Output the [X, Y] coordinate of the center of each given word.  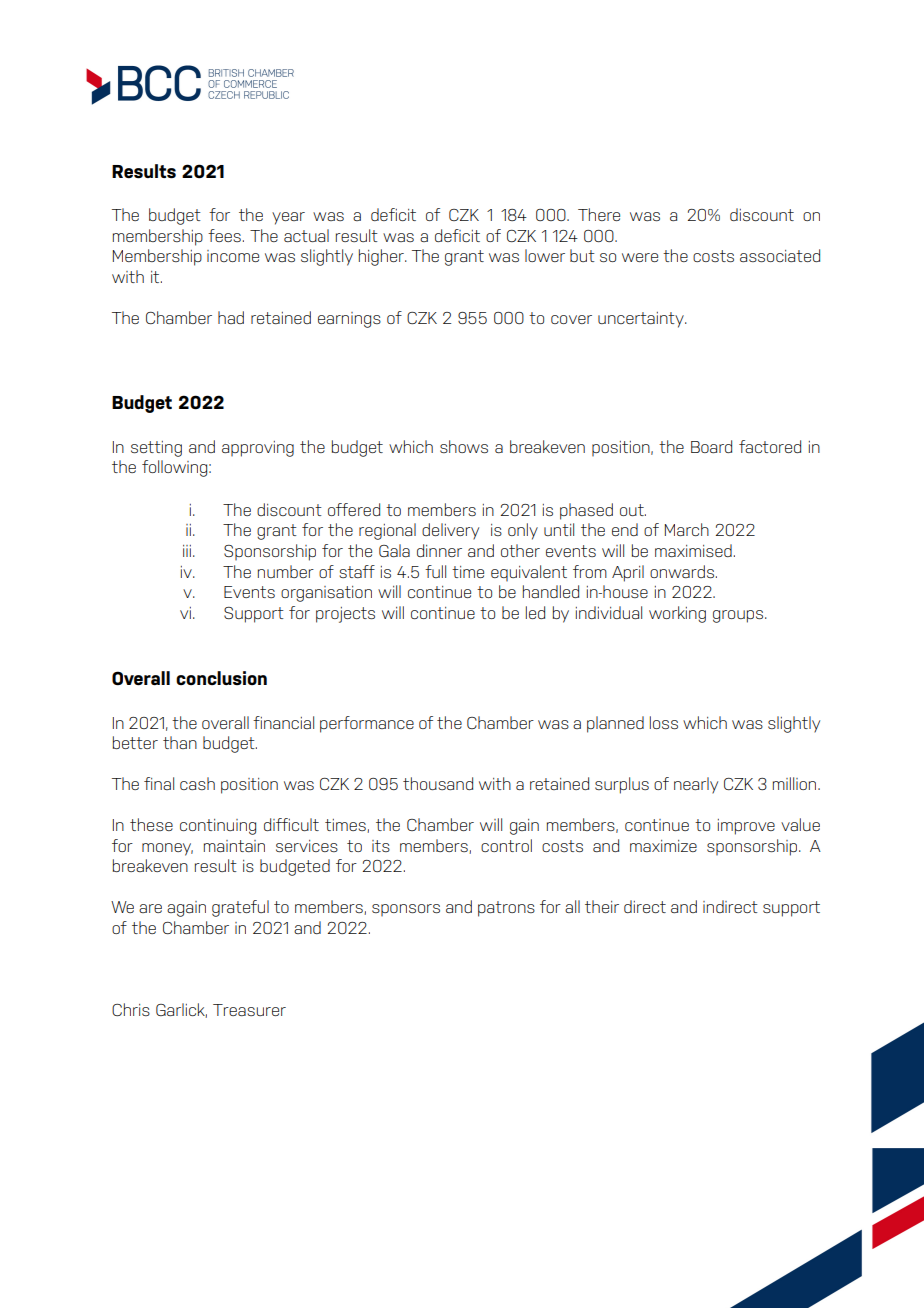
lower [545, 255]
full [435, 571]
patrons [506, 909]
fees [224, 235]
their [602, 906]
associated [780, 255]
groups [739, 616]
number [286, 571]
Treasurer [249, 1010]
